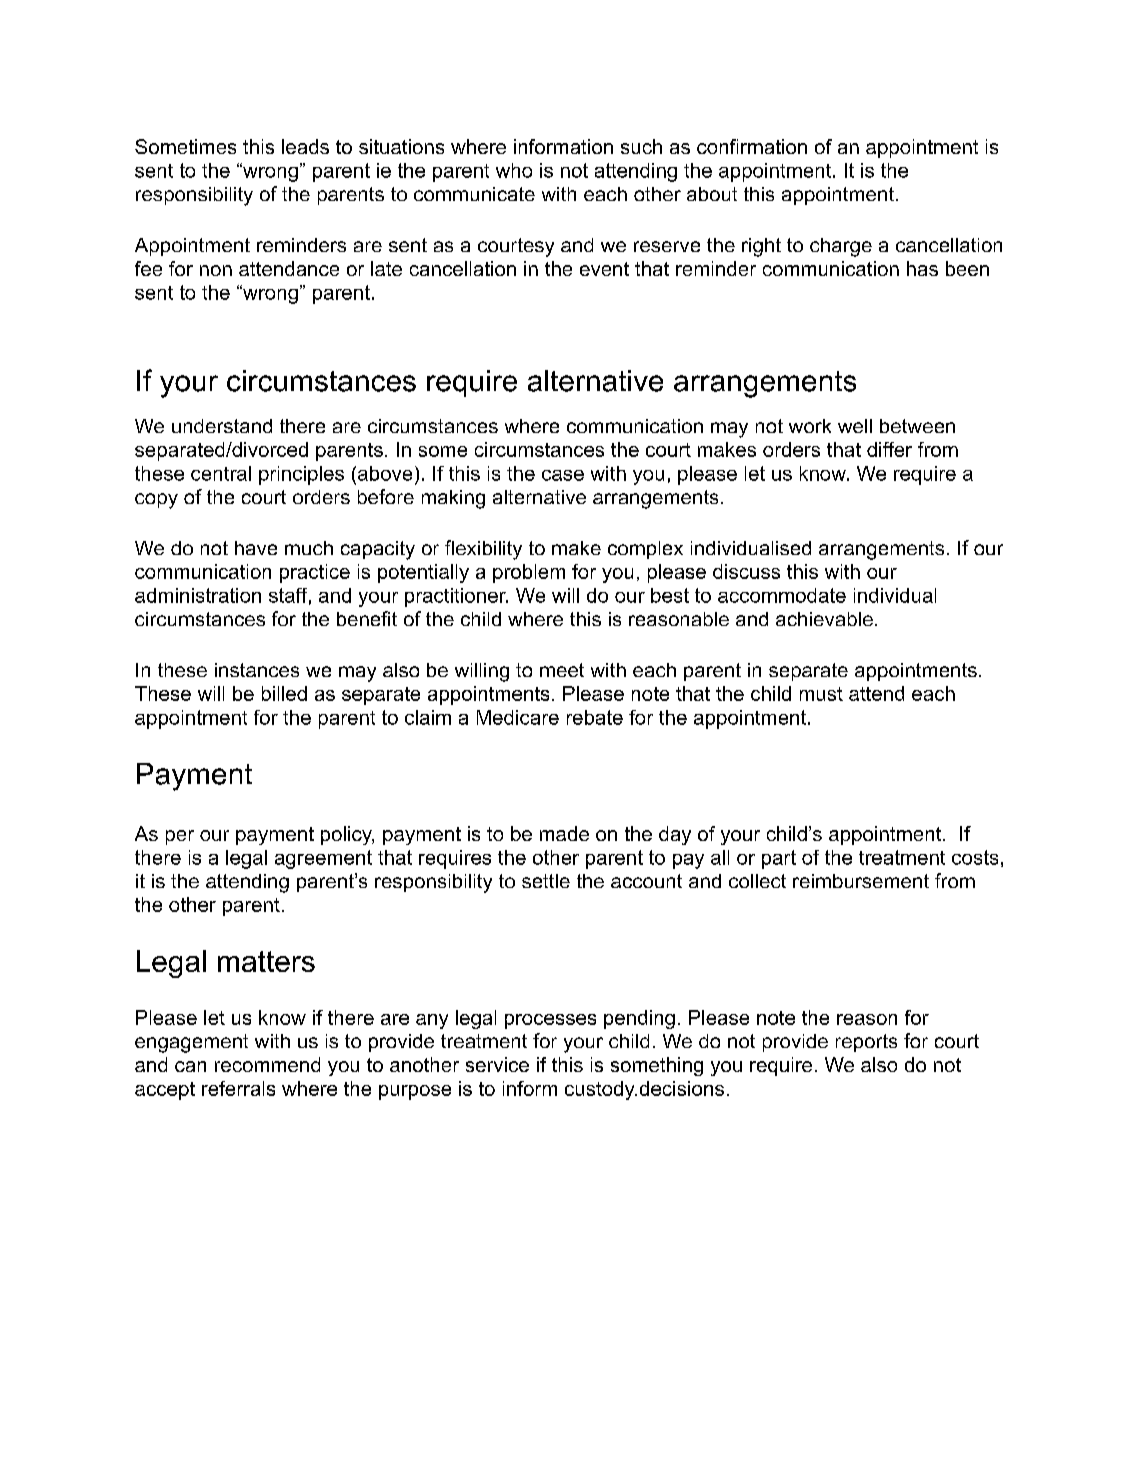  I want to click on billed, so click(284, 693).
